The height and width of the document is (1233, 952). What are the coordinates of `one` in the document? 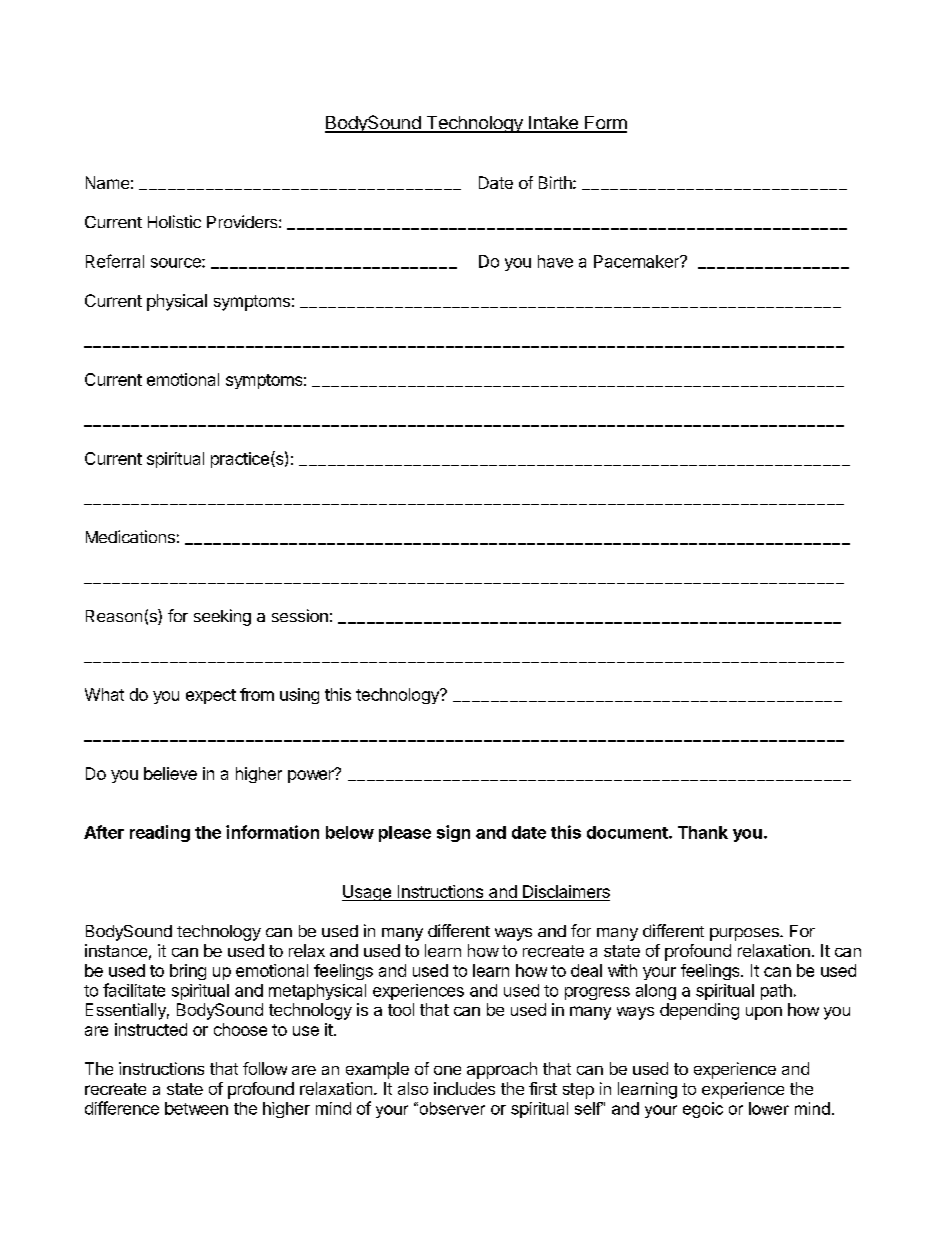 It's located at (447, 1070).
